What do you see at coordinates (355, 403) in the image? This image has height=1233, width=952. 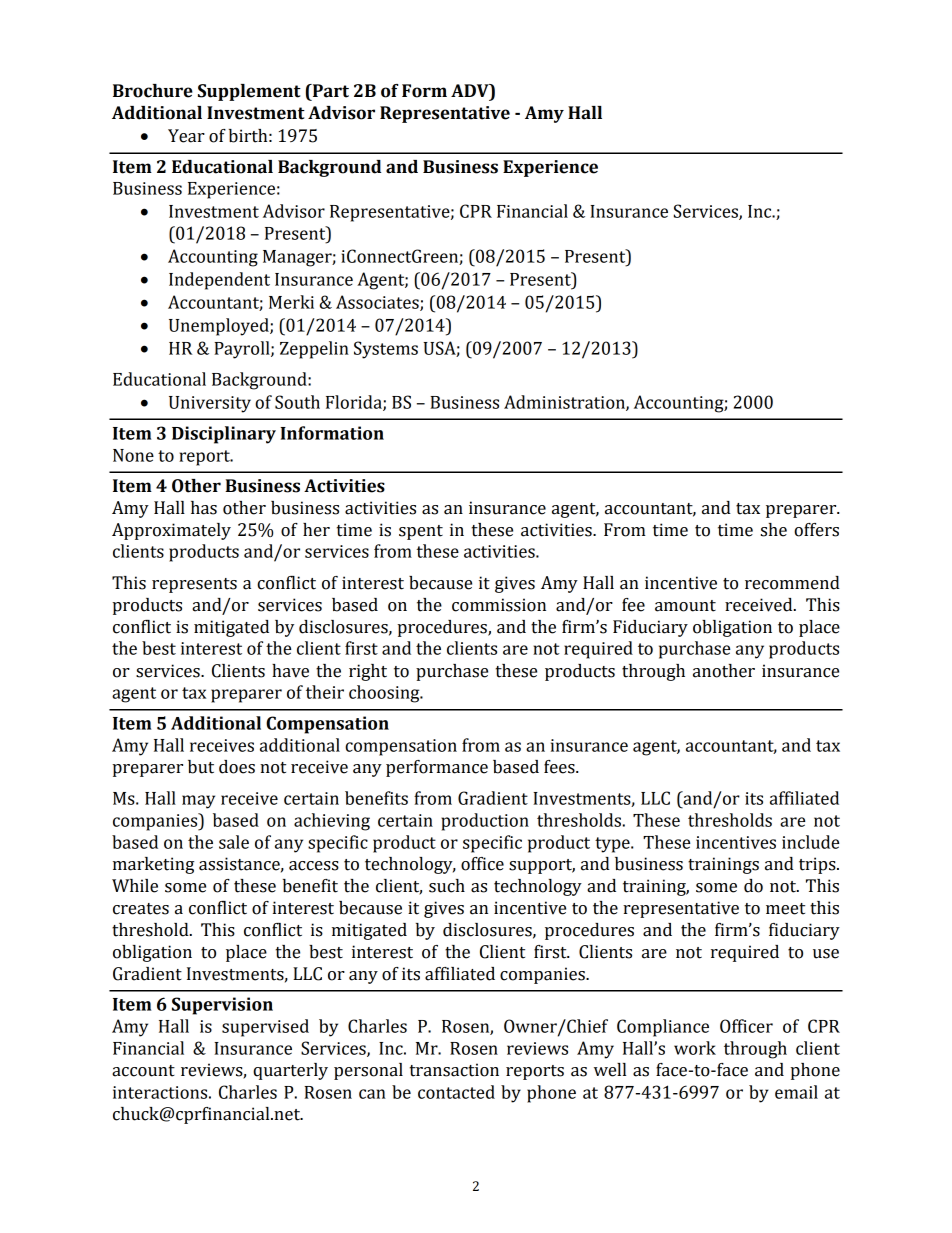 I see `Florida` at bounding box center [355, 403].
